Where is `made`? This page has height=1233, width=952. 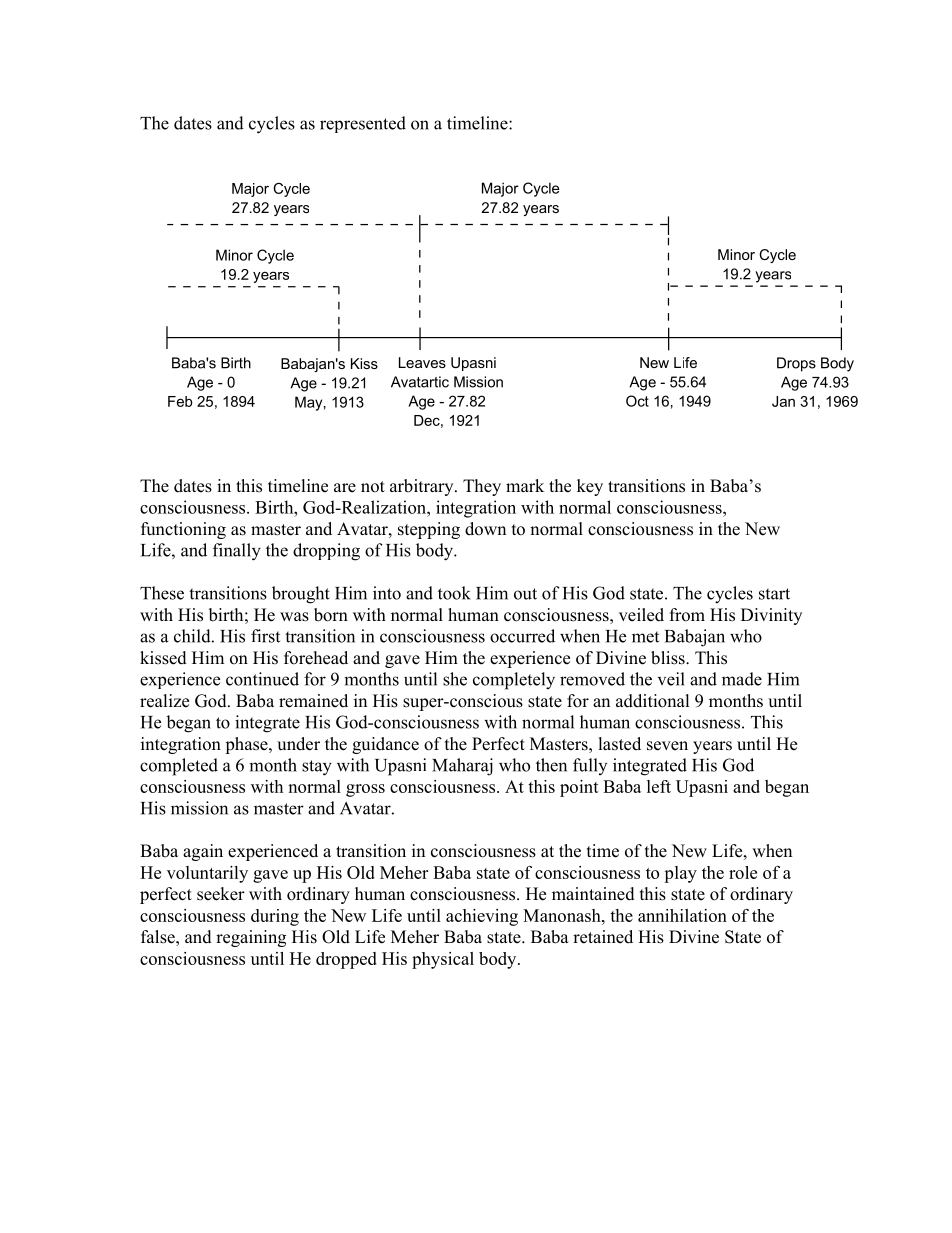 made is located at coordinates (742, 679).
